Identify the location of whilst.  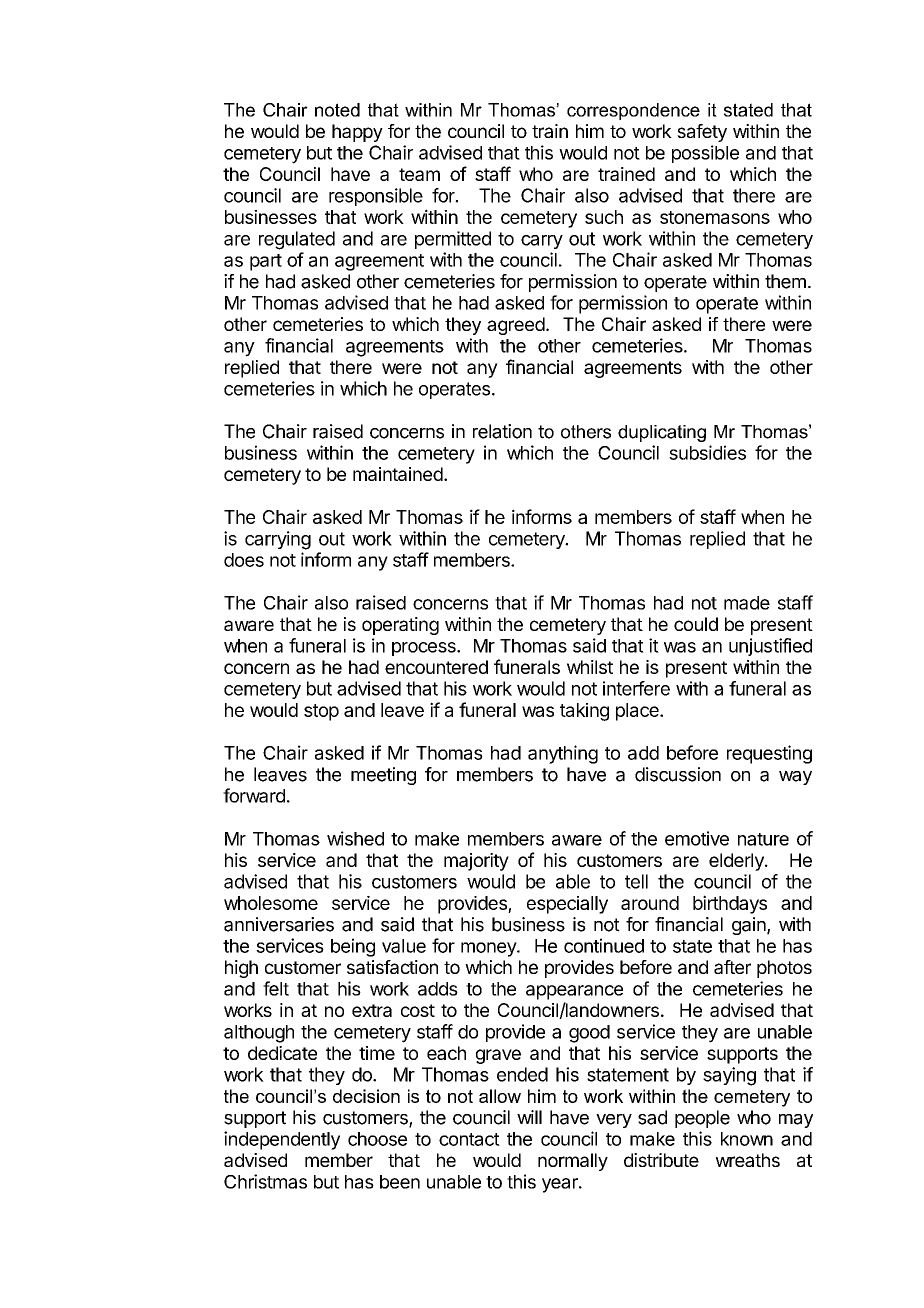
(590, 667).
